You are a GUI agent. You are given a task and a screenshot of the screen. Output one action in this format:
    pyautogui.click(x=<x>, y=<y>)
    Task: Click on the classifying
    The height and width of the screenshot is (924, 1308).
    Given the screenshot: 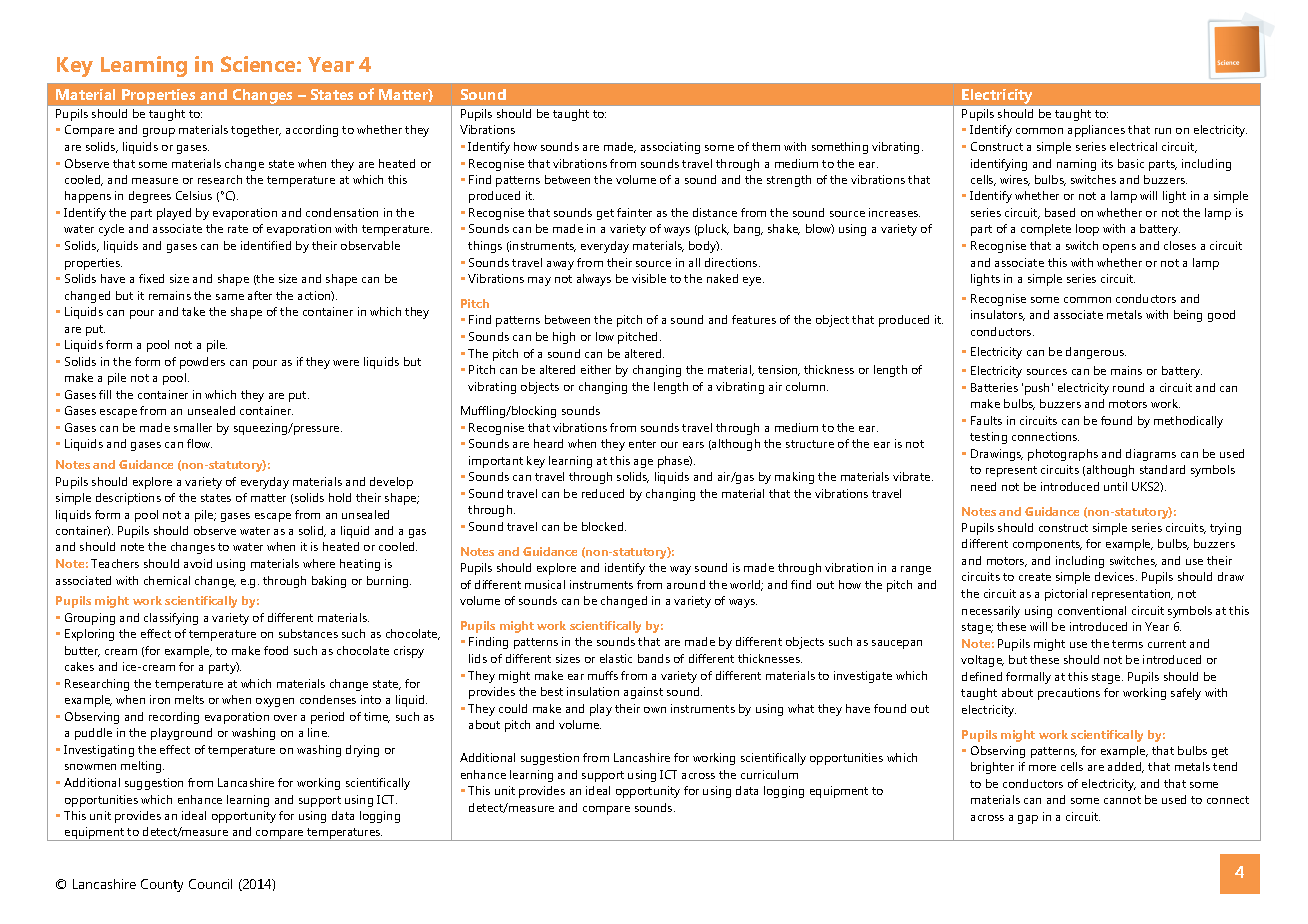 What is the action you would take?
    pyautogui.click(x=171, y=619)
